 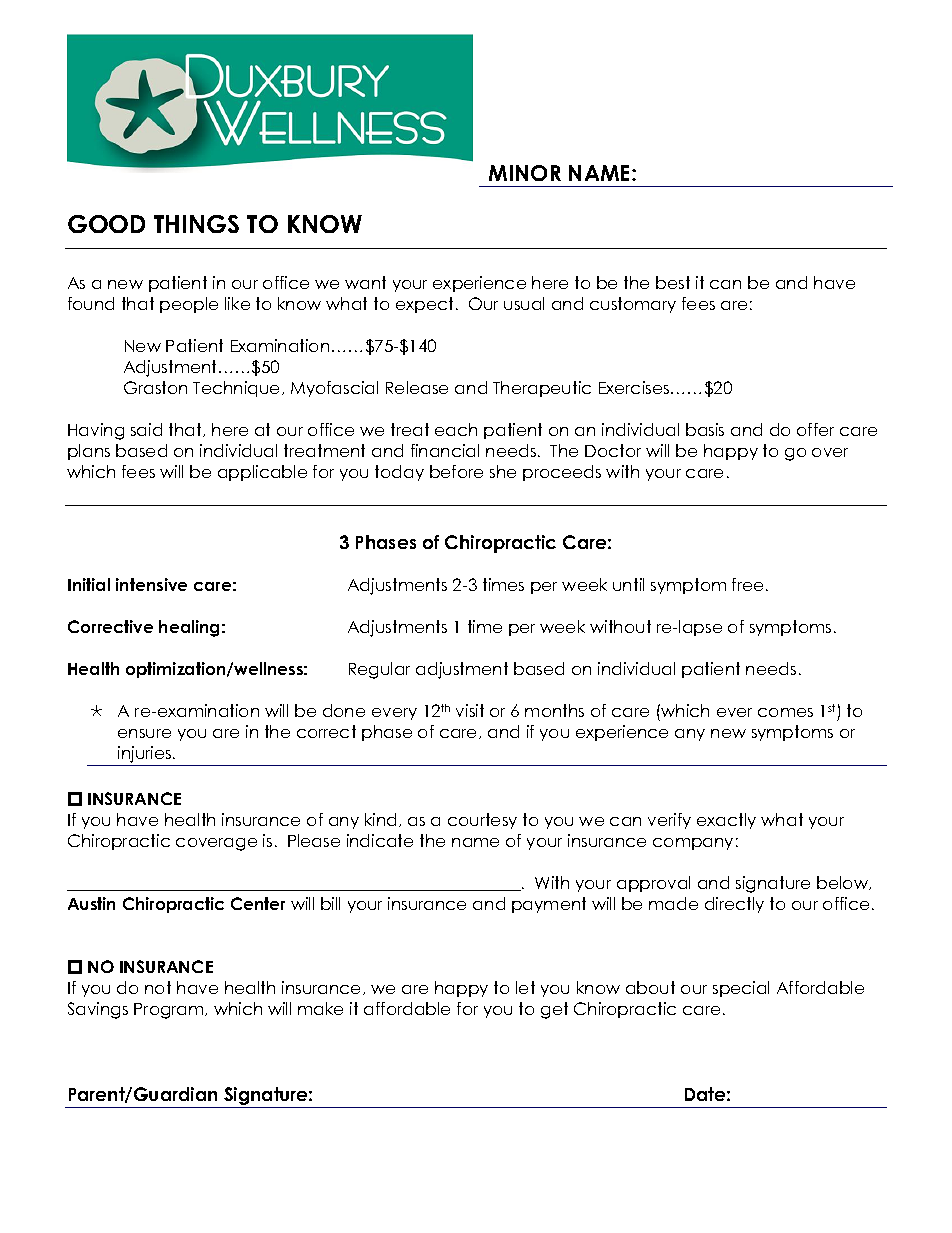 I want to click on THINGS, so click(x=196, y=224).
